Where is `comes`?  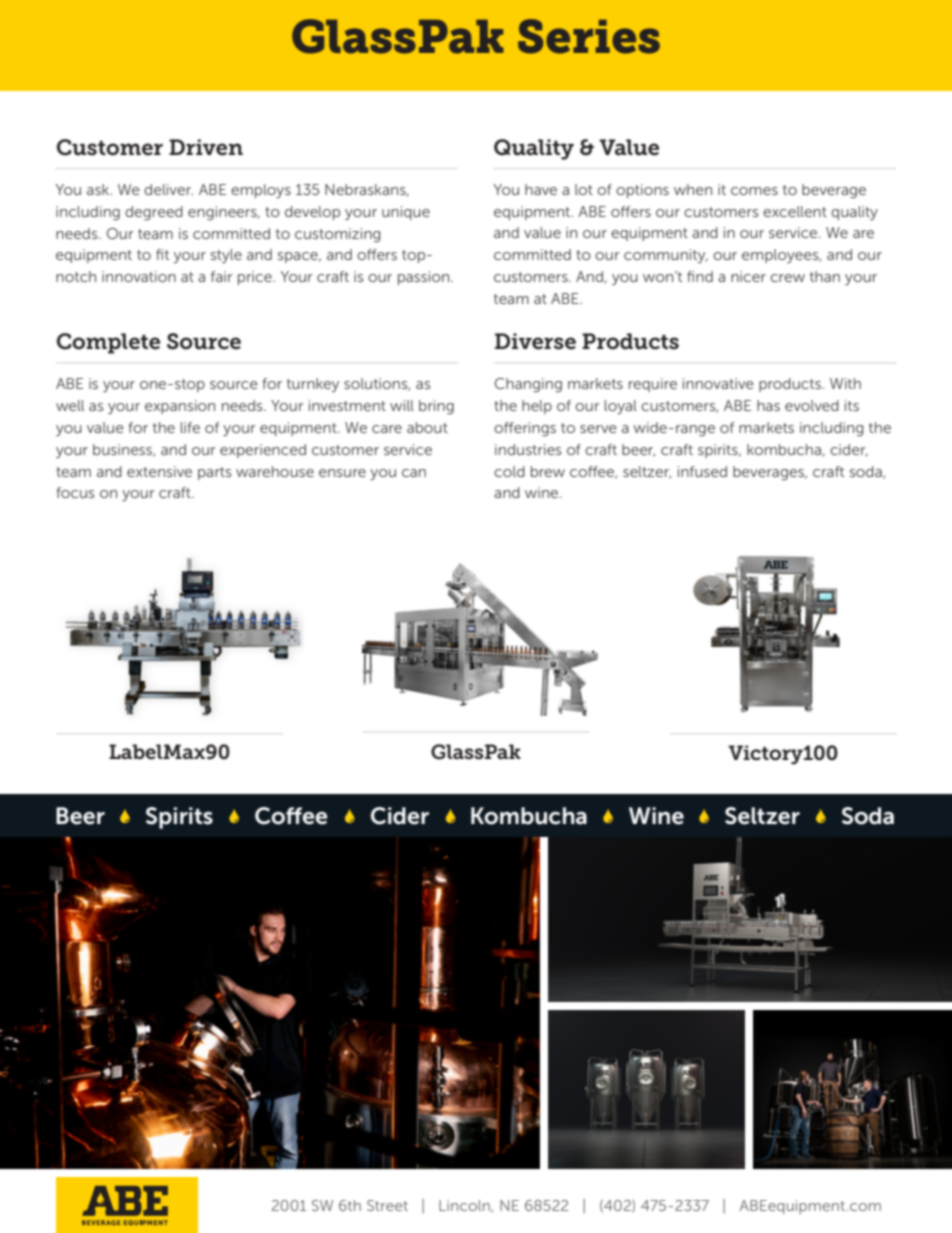 comes is located at coordinates (754, 191).
